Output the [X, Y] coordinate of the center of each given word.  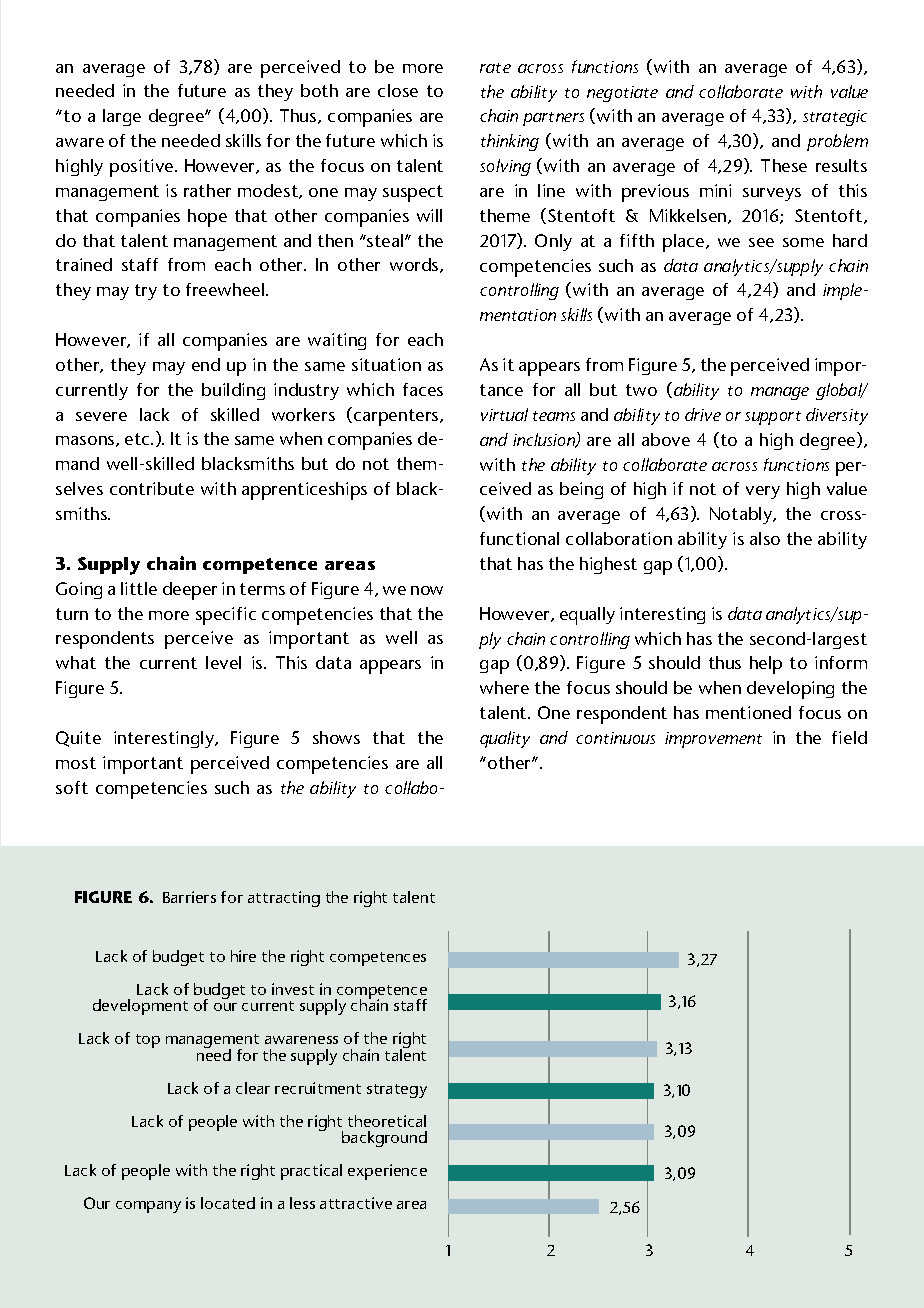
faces [423, 389]
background [384, 1139]
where [504, 687]
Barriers [189, 897]
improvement [713, 740]
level [223, 662]
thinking [510, 142]
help [766, 665]
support [773, 418]
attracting [284, 899]
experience [387, 1172]
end [206, 364]
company [148, 1207]
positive [143, 168]
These [784, 165]
